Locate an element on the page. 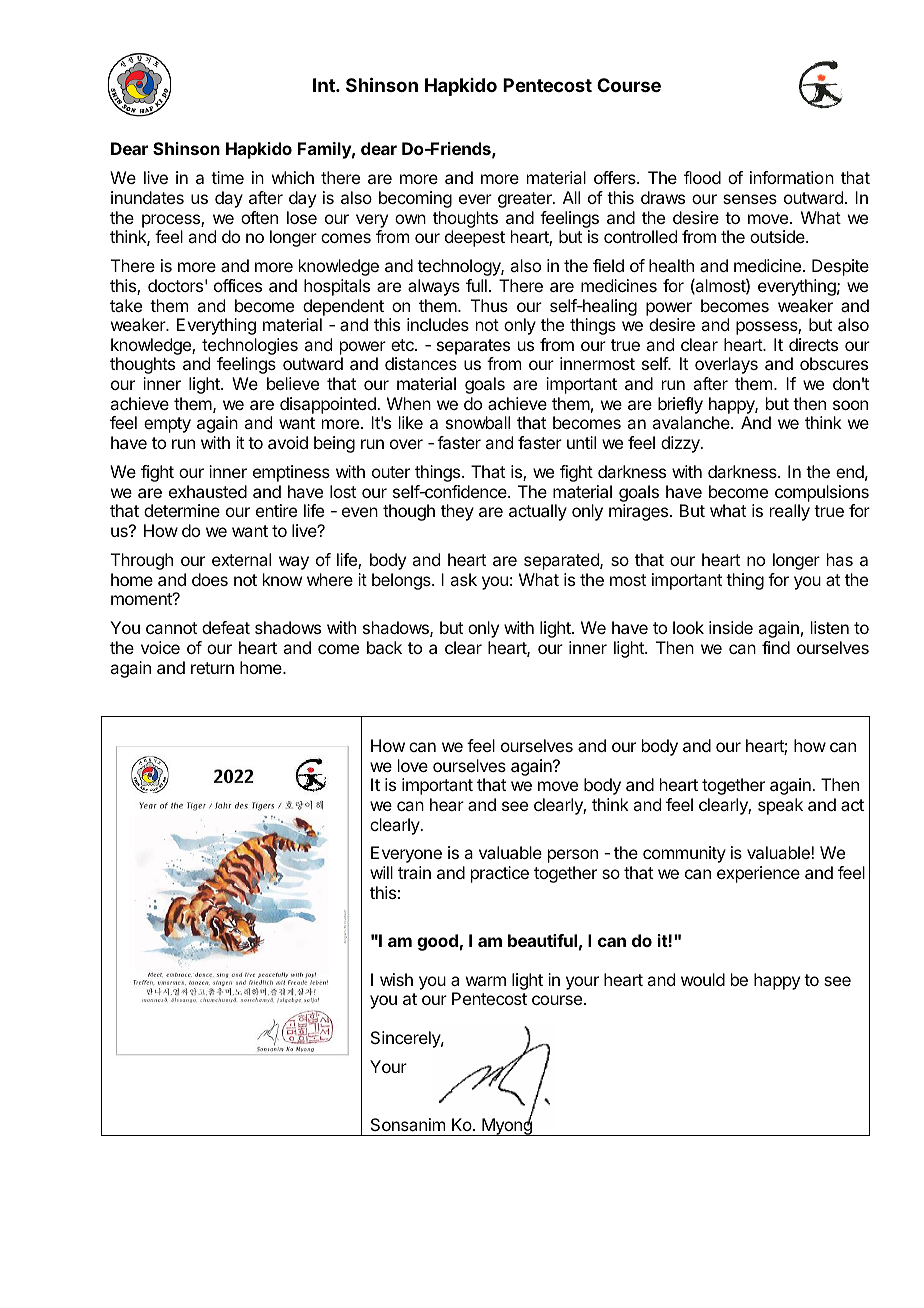 The width and height of the page is (924, 1308). wish is located at coordinates (396, 979).
